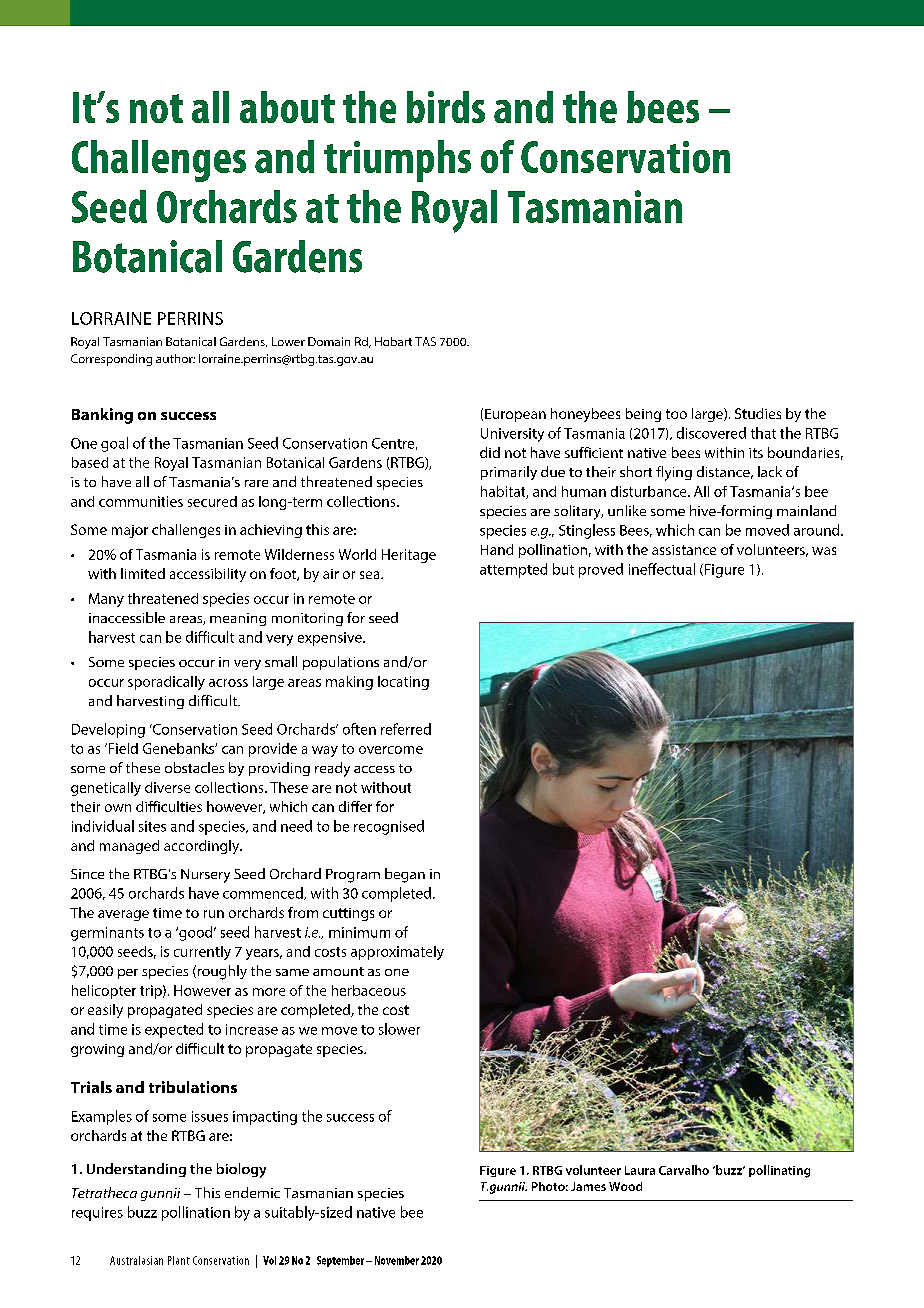 Image resolution: width=924 pixels, height=1308 pixels. I want to click on triumphs, so click(397, 161).
